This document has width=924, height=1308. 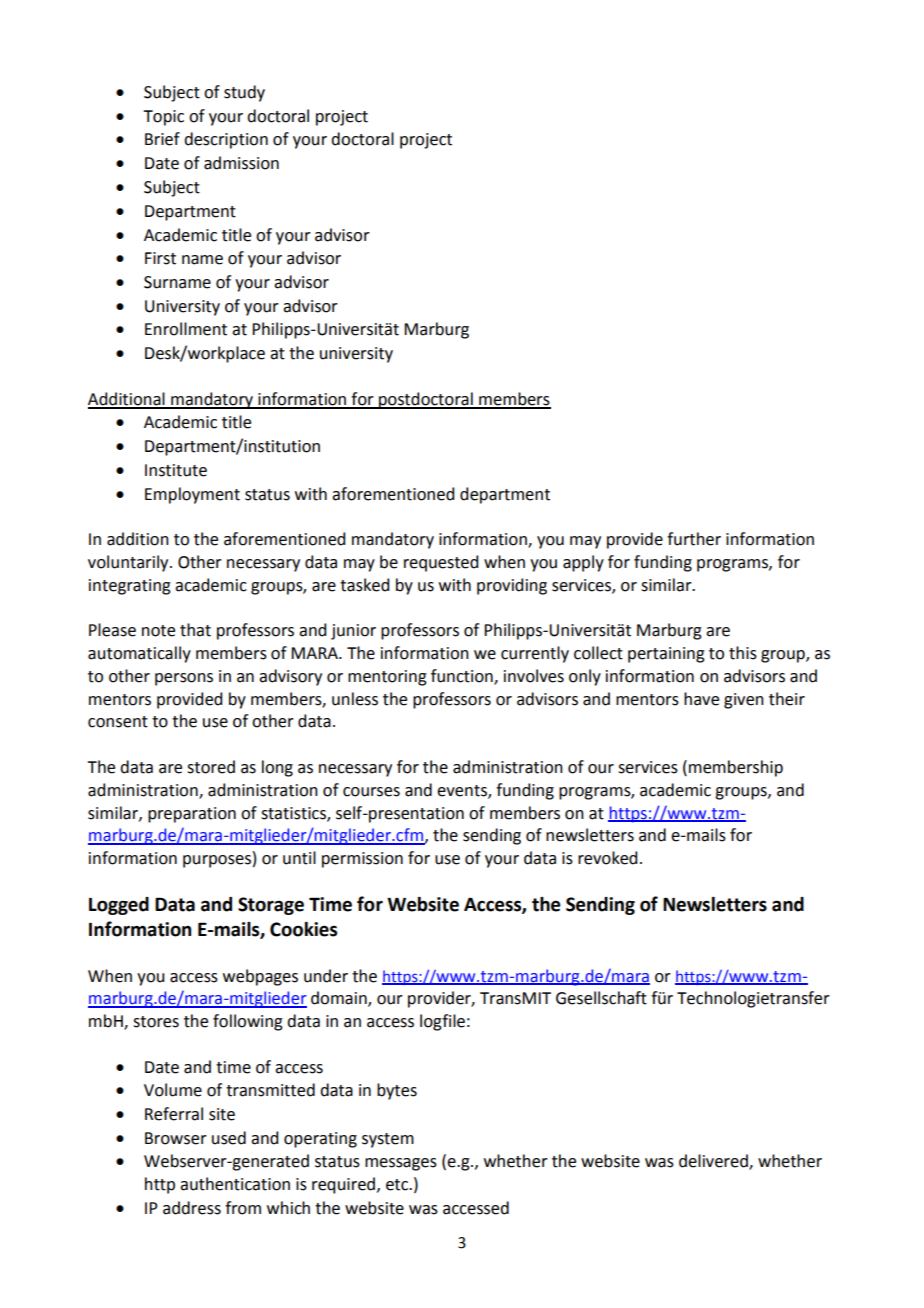 What do you see at coordinates (163, 118) in the document?
I see `Topic` at bounding box center [163, 118].
